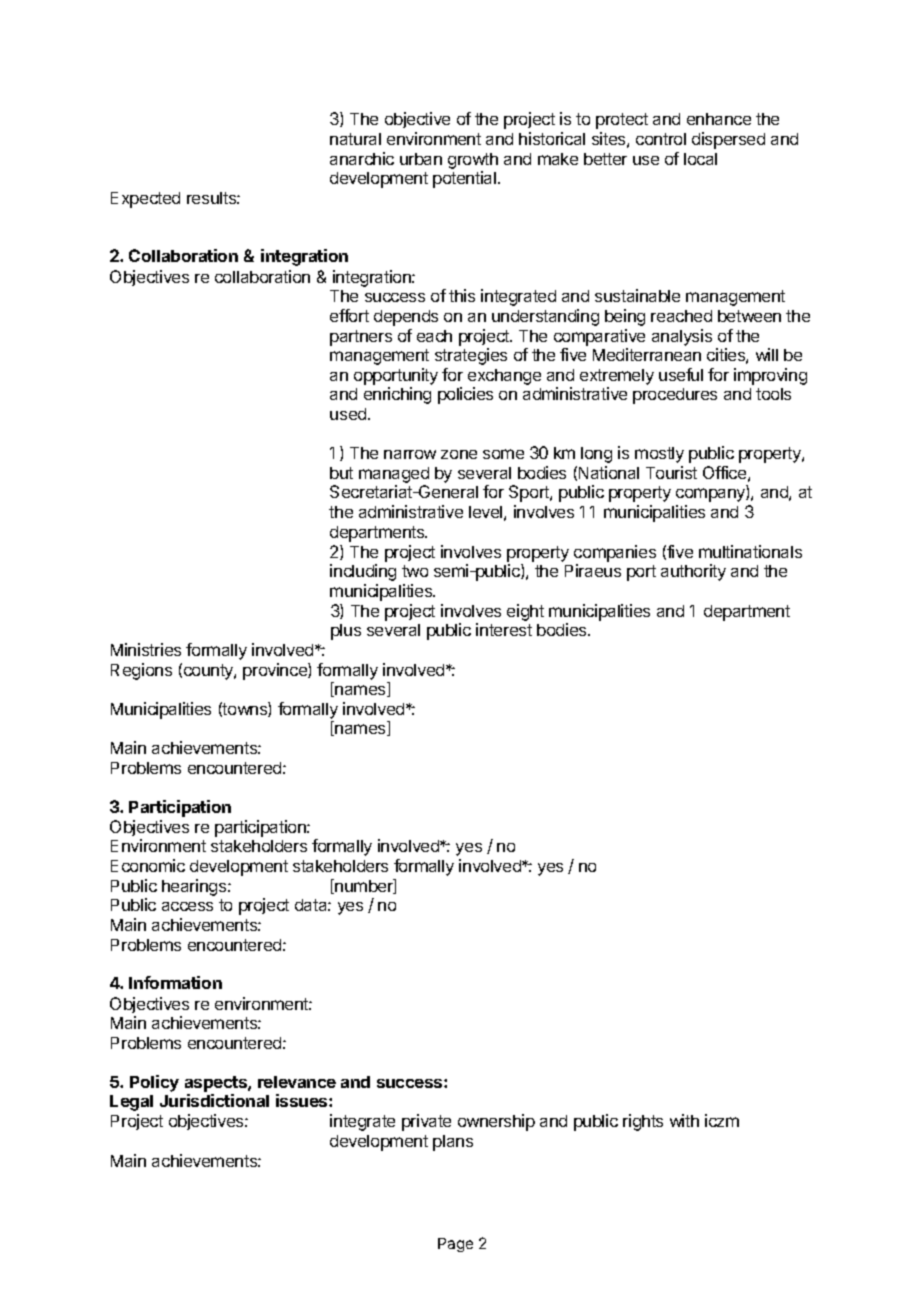 This document has height=1308, width=924. I want to click on Jurisdictional, so click(214, 1100).
